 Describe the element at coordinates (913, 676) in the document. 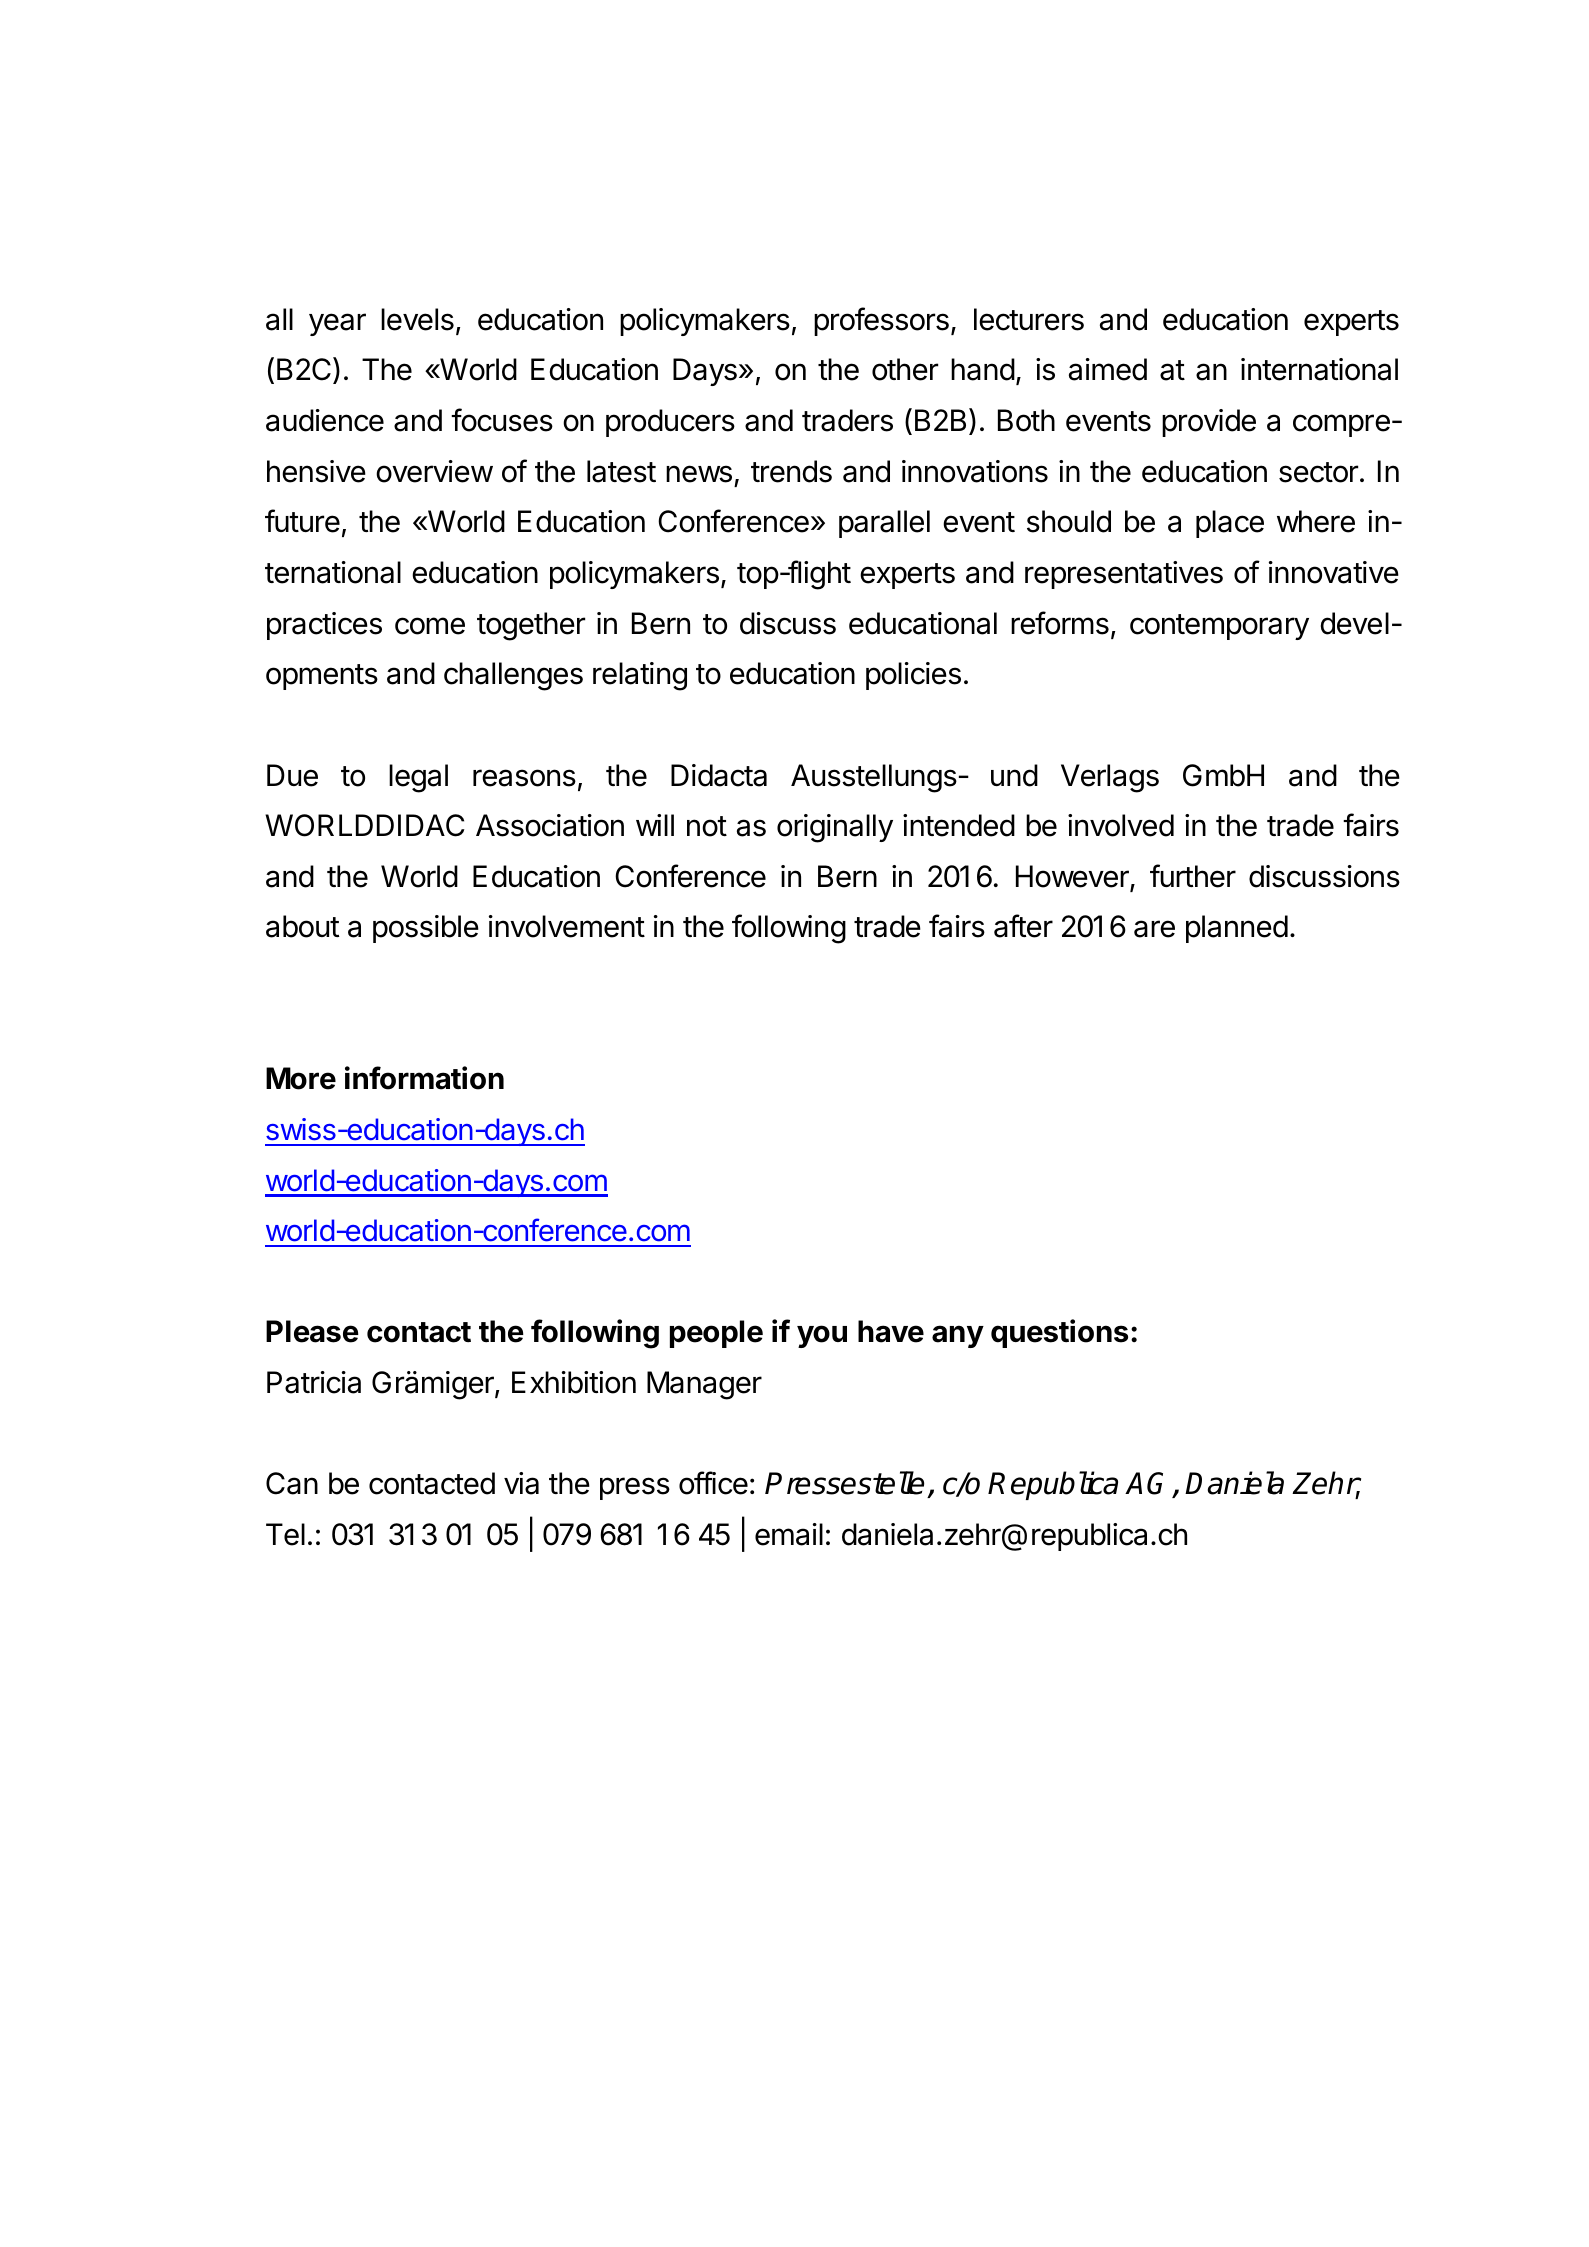

I see `policies` at that location.
